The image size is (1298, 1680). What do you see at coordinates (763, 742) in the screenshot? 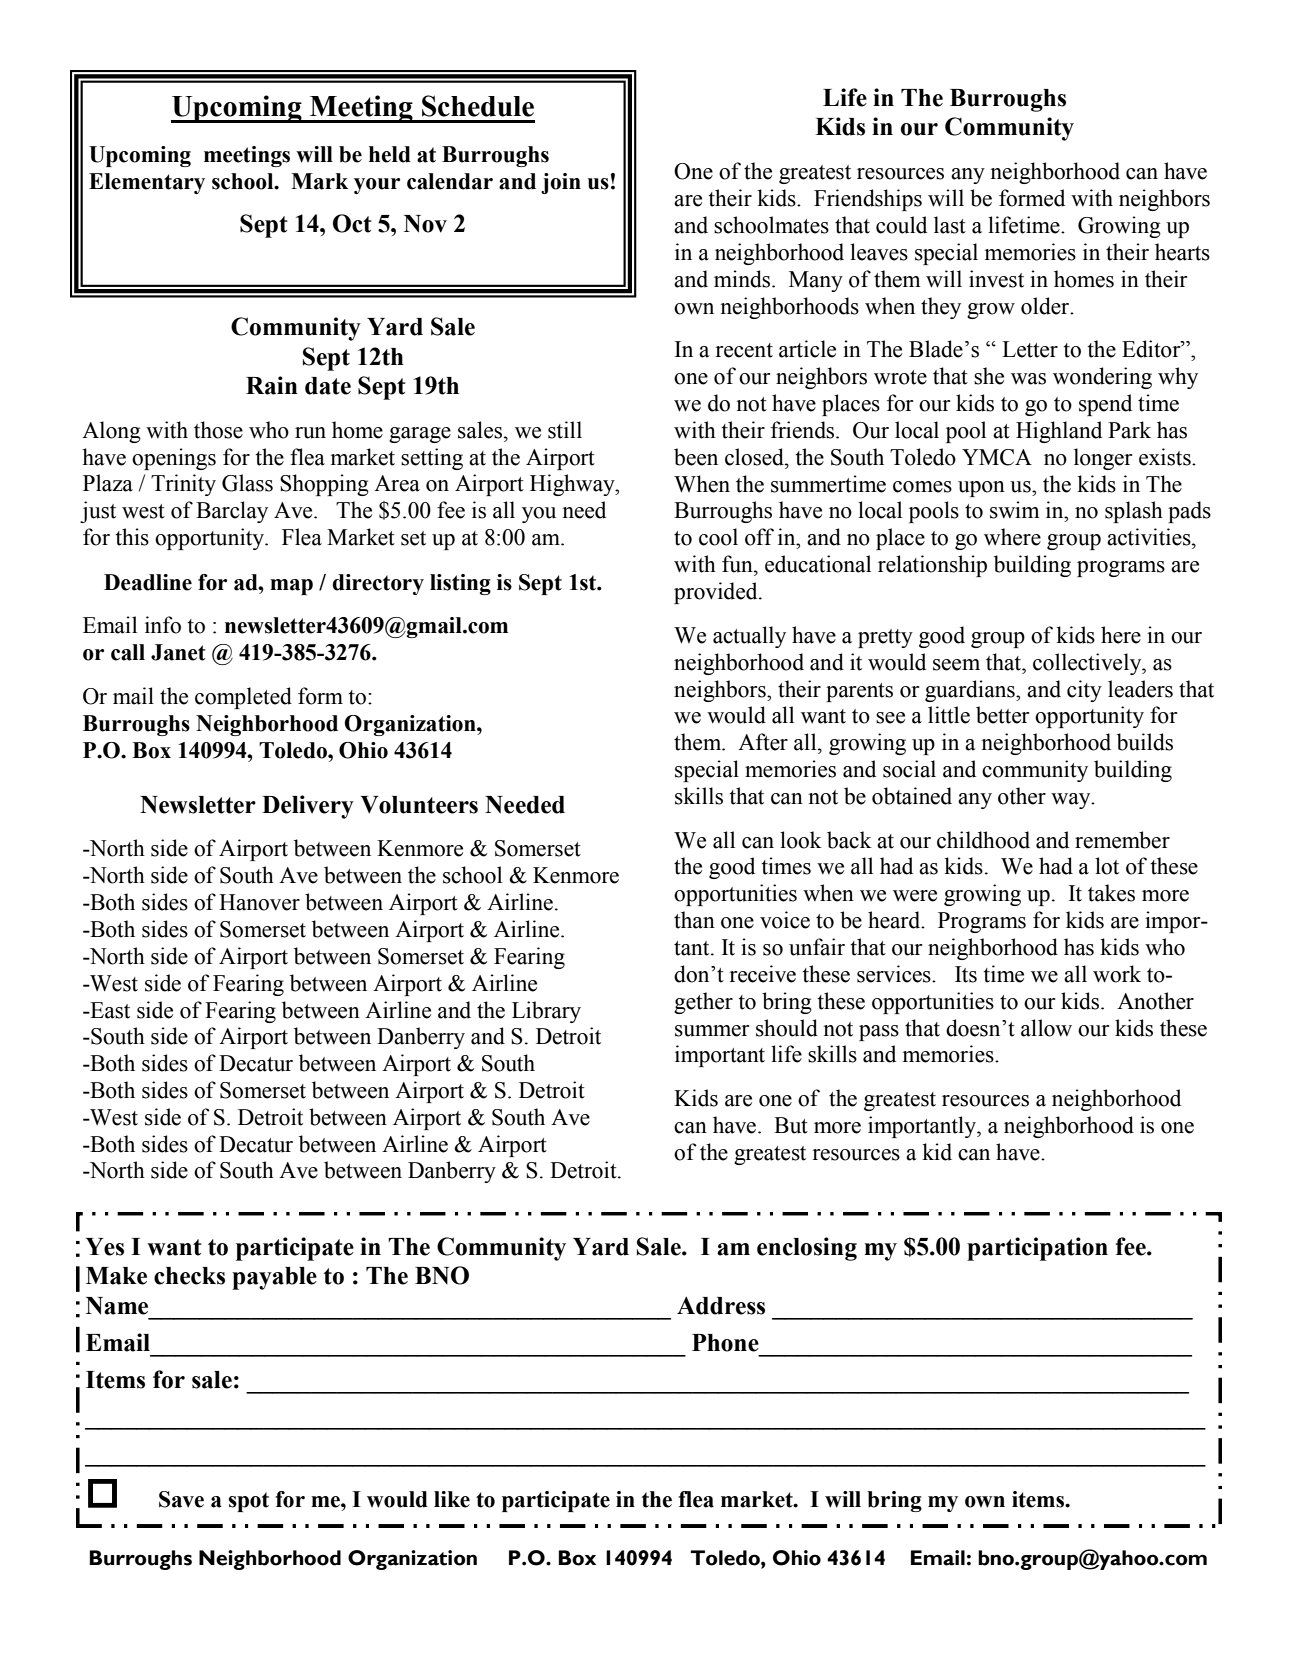
I see `After` at bounding box center [763, 742].
